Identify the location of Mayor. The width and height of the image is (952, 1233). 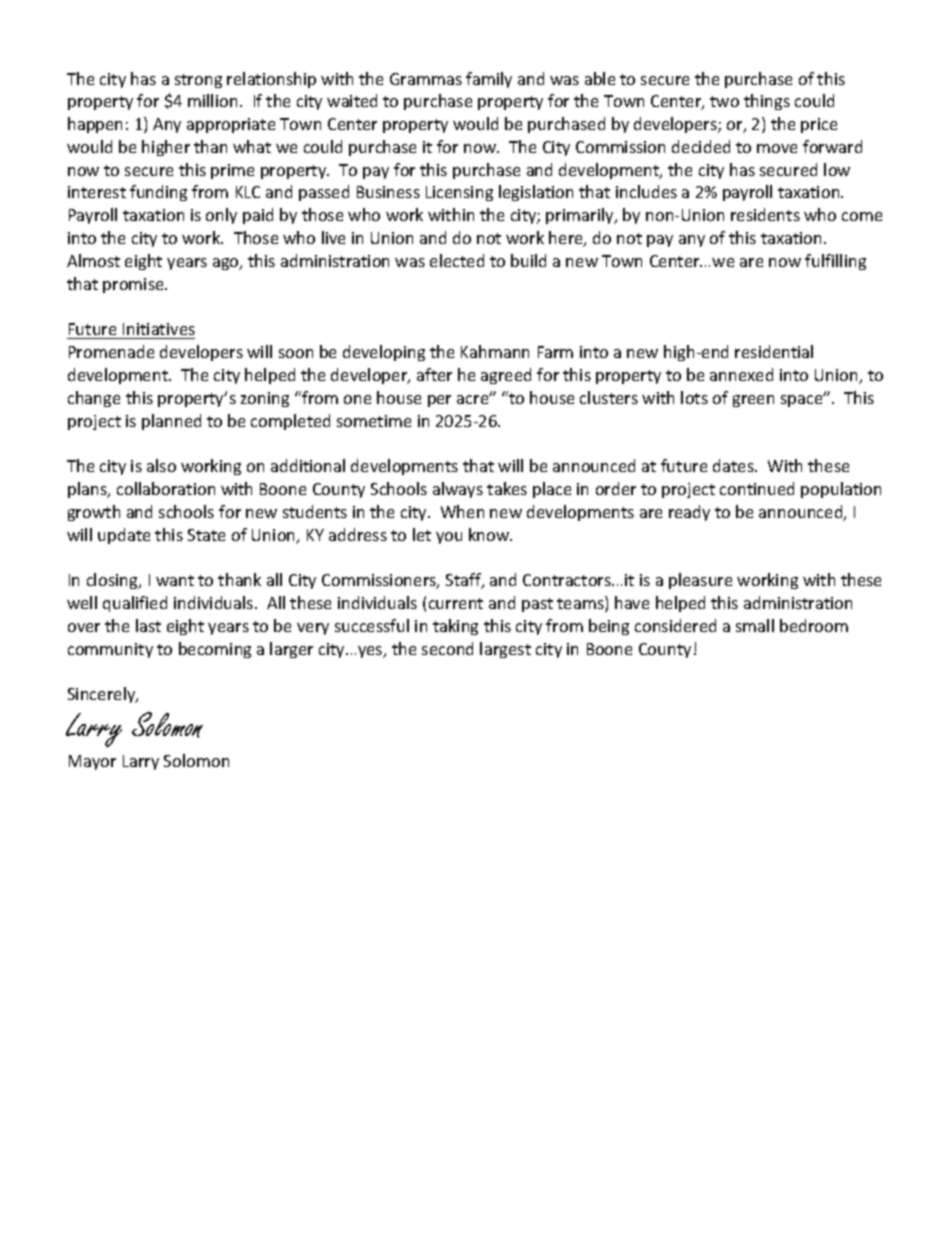
(92, 762).
